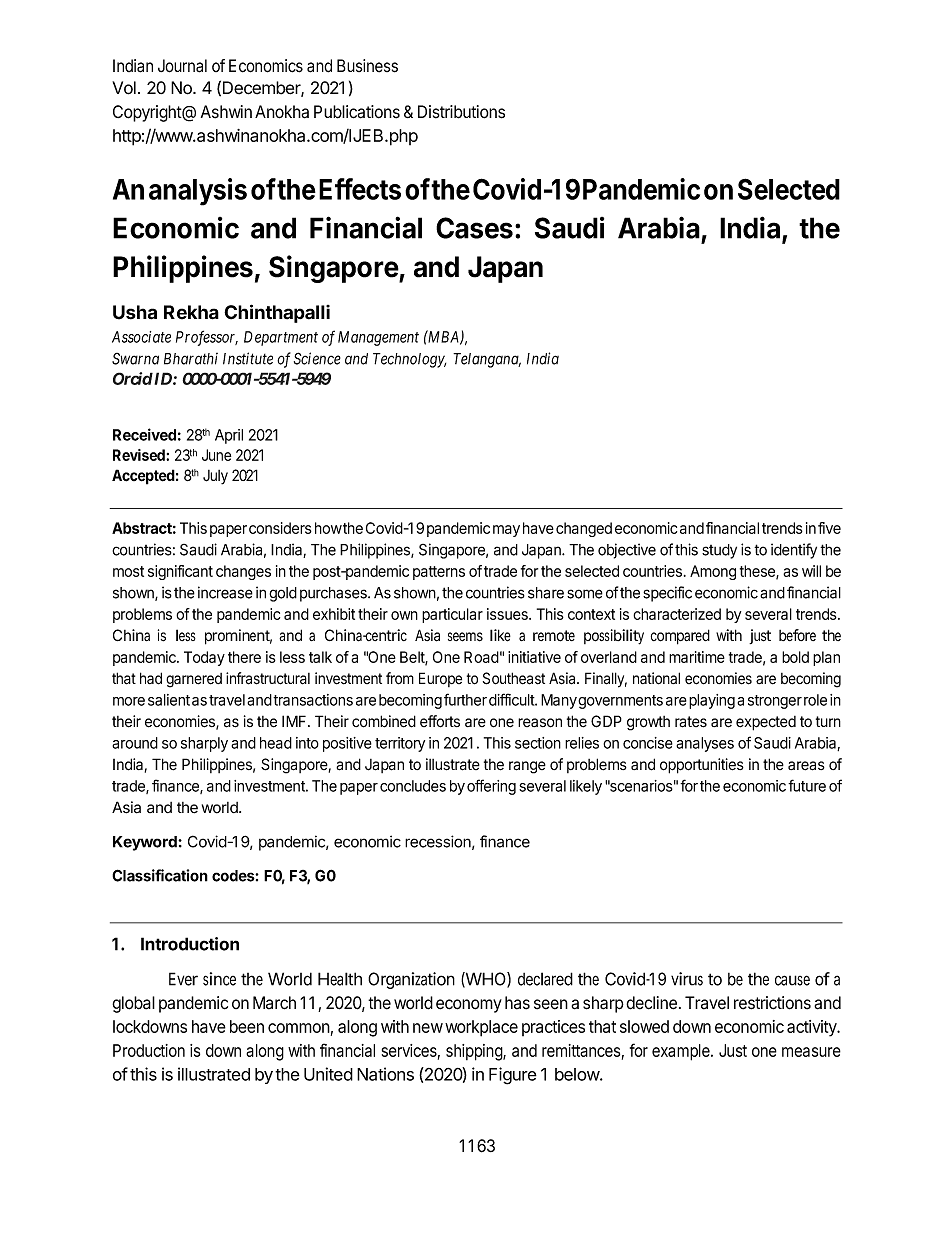 The height and width of the document is (1233, 952). Describe the element at coordinates (461, 112) in the document. I see `Distributions` at that location.
